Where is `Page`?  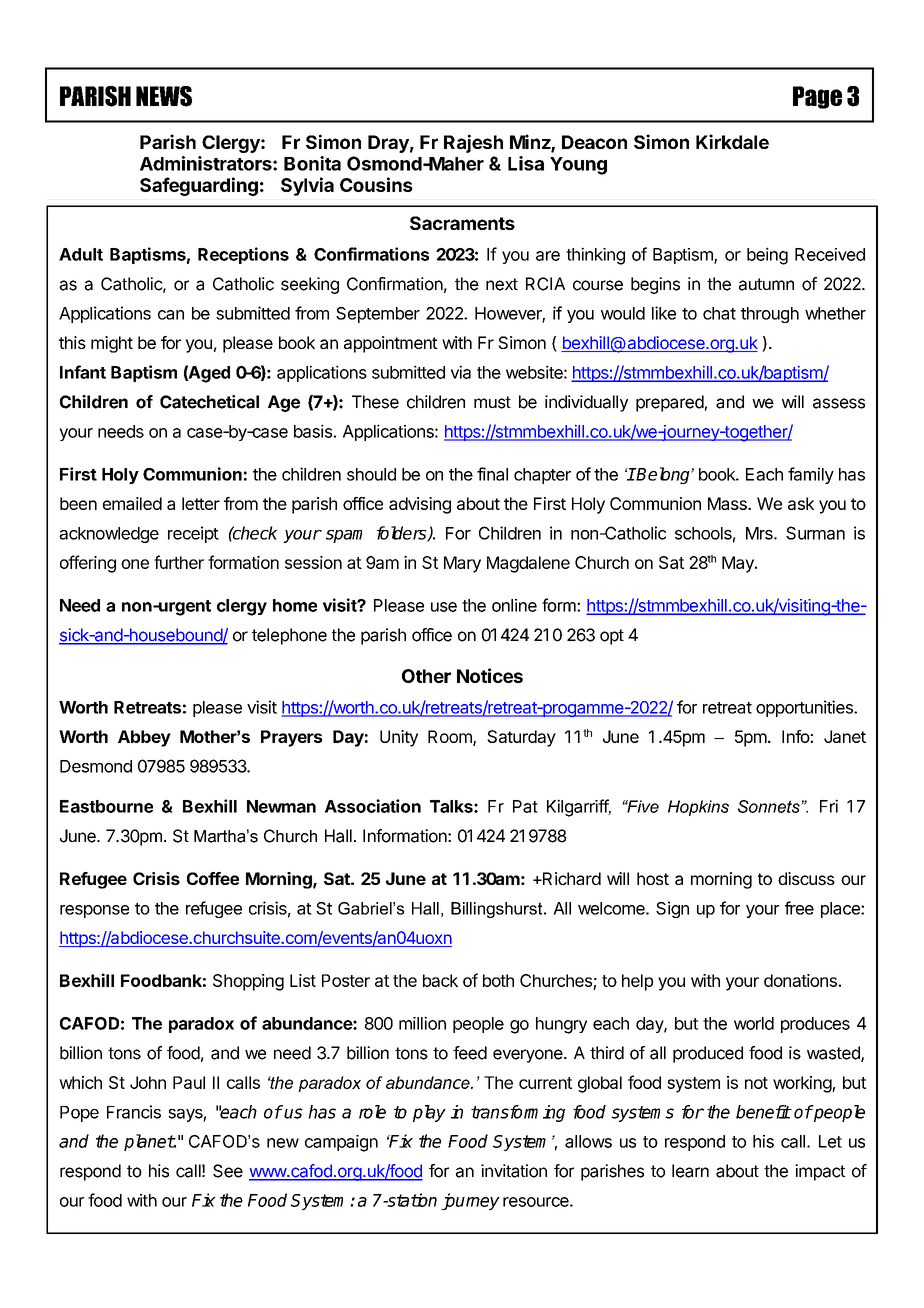 Page is located at coordinates (817, 97).
